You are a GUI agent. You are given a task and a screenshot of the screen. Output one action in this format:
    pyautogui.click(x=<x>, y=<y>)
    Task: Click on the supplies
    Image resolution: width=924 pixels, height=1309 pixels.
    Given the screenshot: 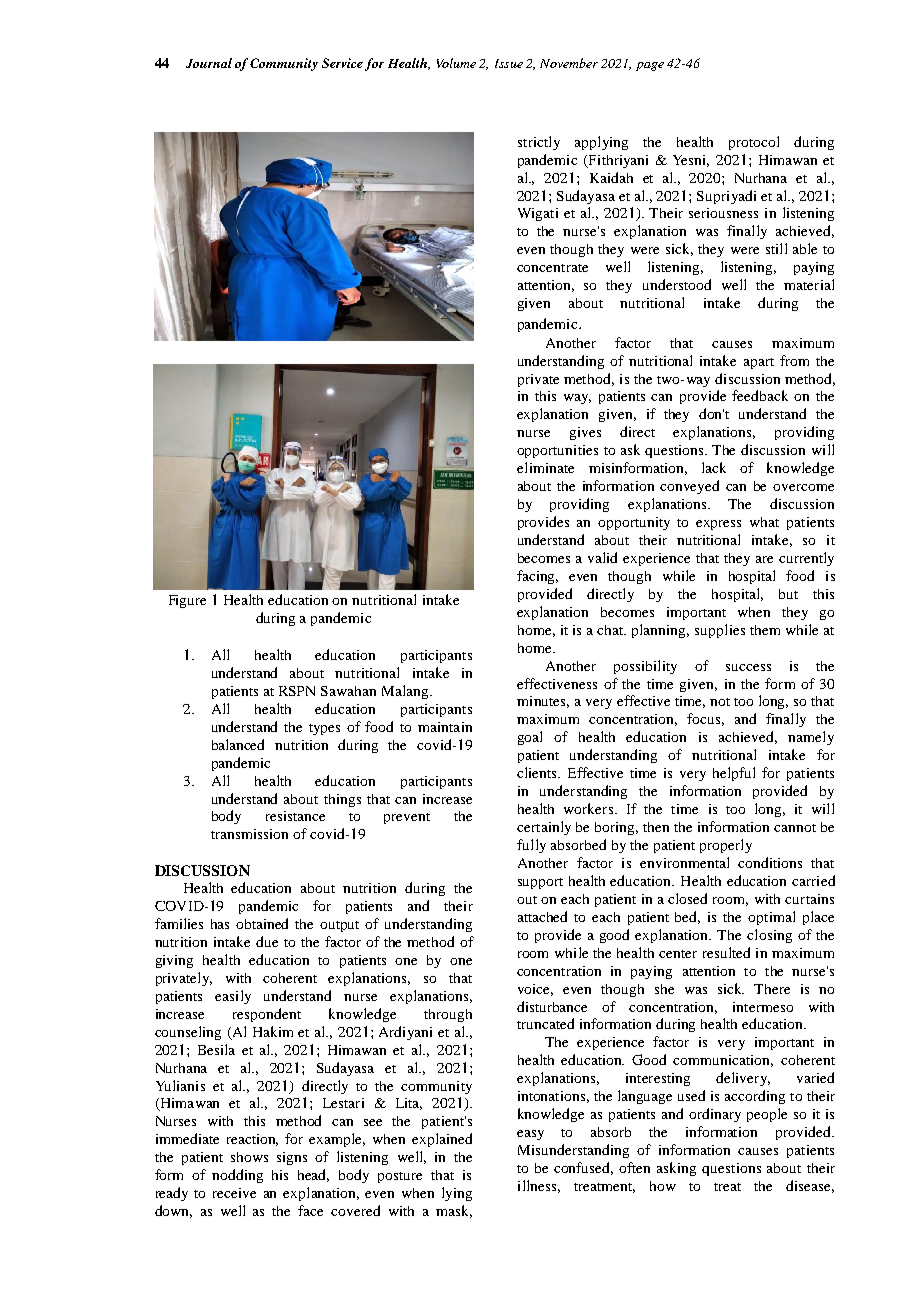 What is the action you would take?
    pyautogui.click(x=720, y=631)
